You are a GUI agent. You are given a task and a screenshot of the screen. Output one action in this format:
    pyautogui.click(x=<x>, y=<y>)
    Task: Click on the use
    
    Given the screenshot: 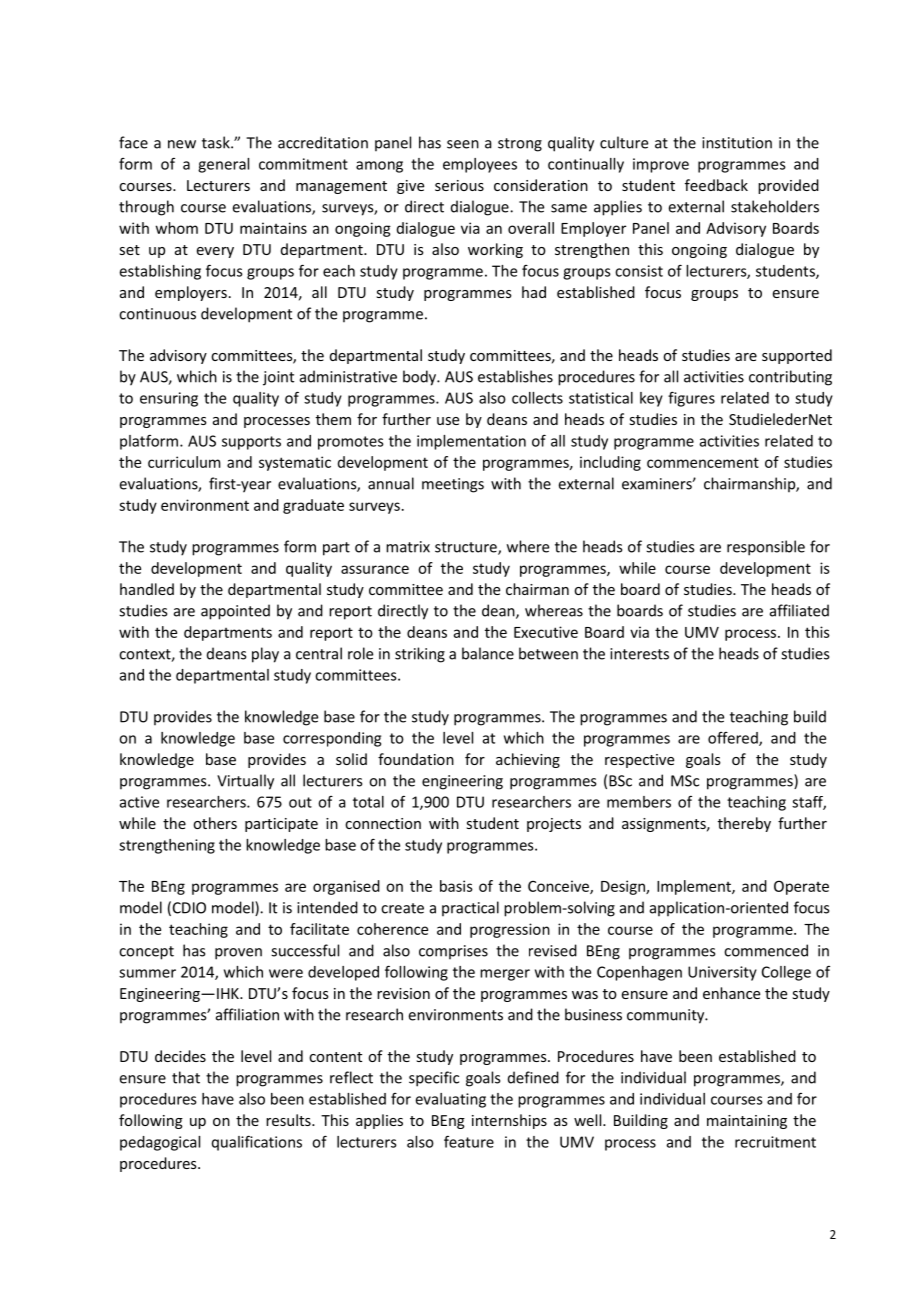 What is the action you would take?
    pyautogui.click(x=448, y=421)
